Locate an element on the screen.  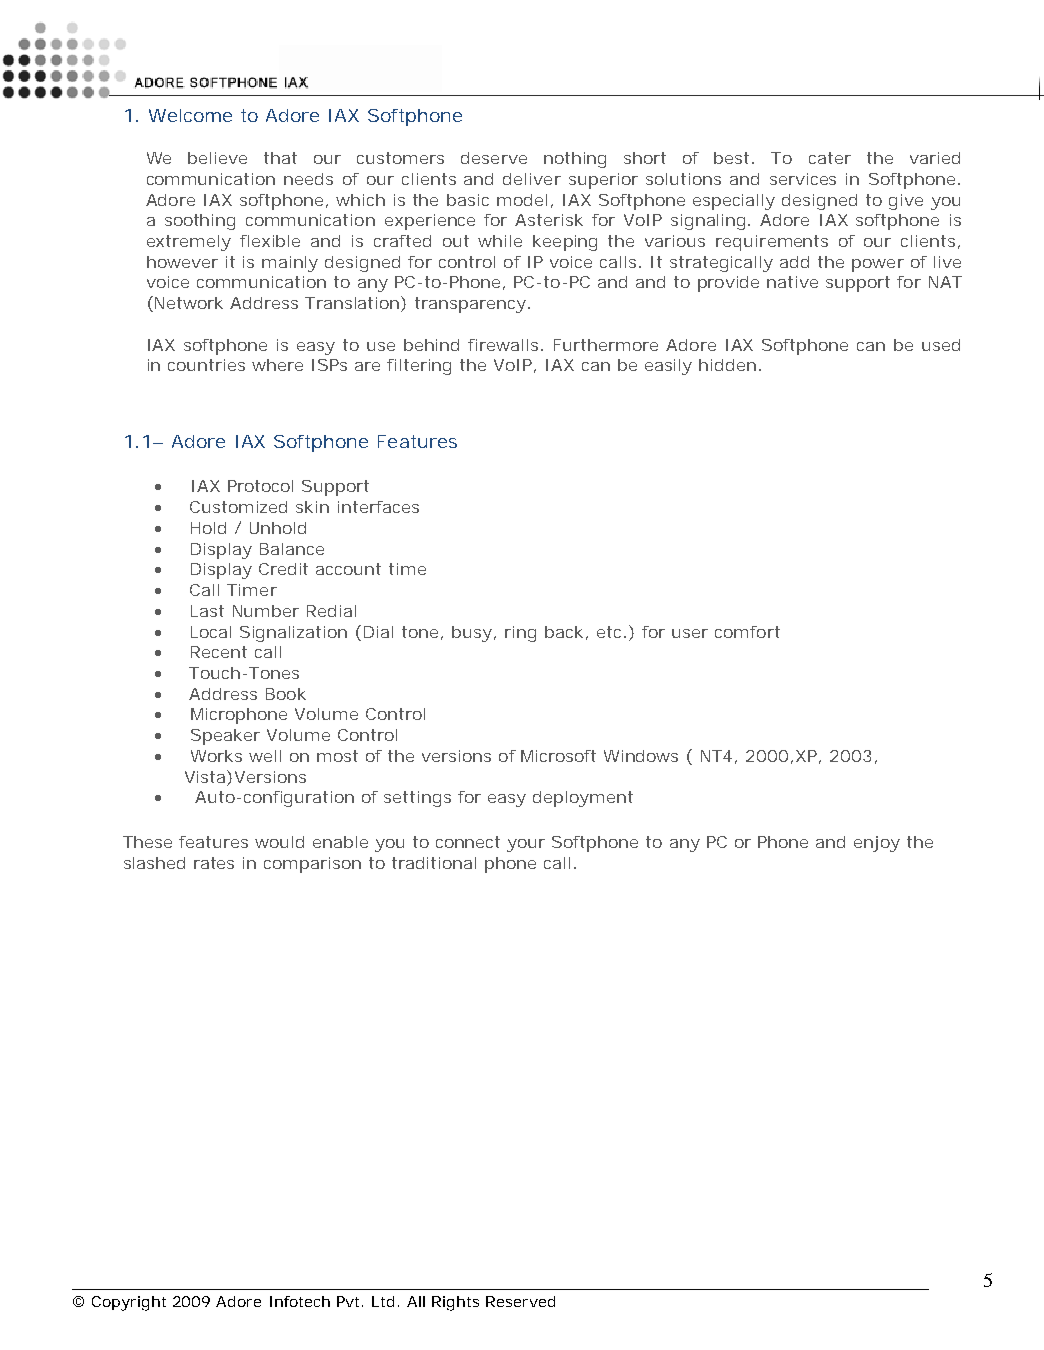
Rights is located at coordinates (455, 1303).
